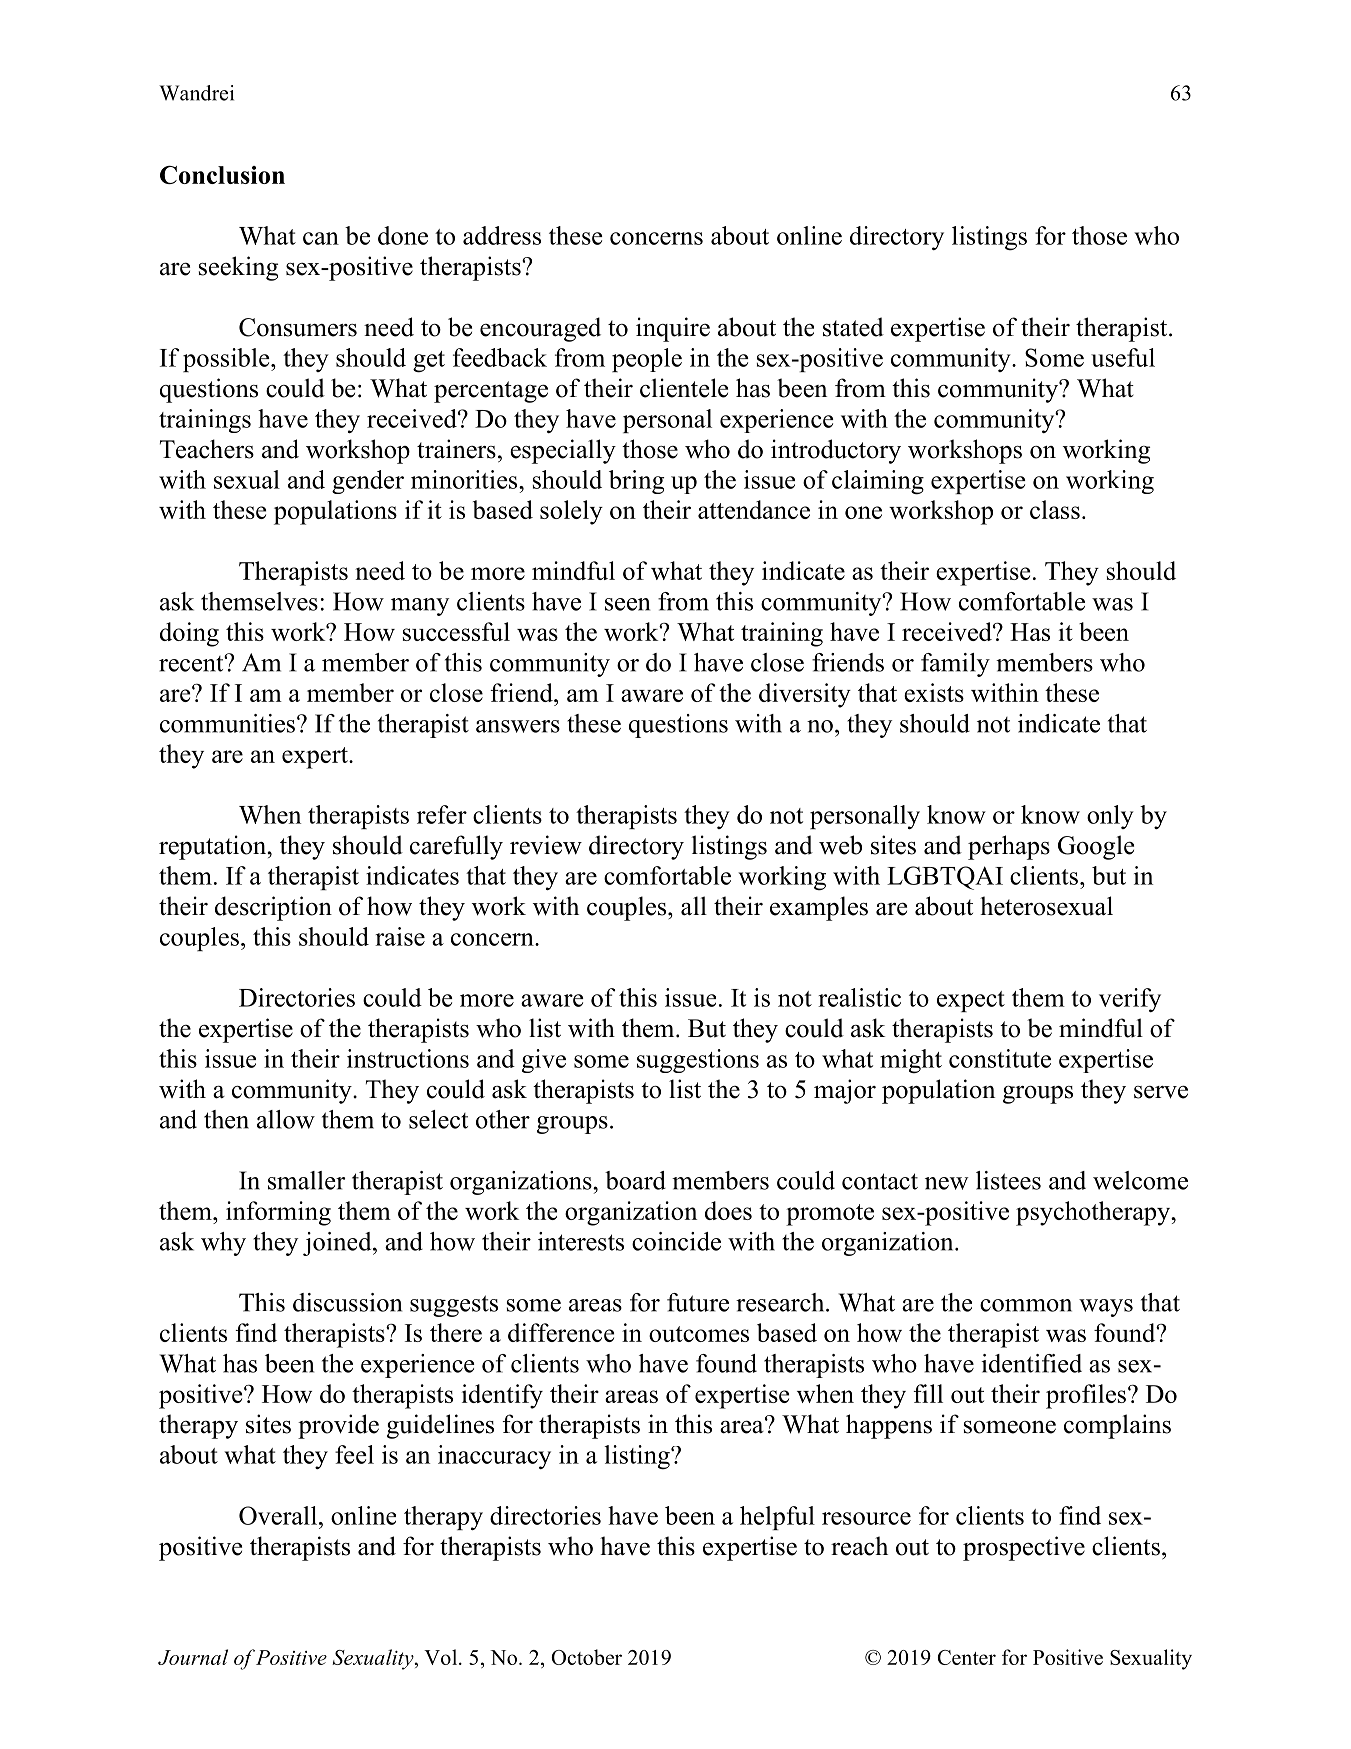  What do you see at coordinates (193, 1657) in the page?
I see `Journal` at bounding box center [193, 1657].
